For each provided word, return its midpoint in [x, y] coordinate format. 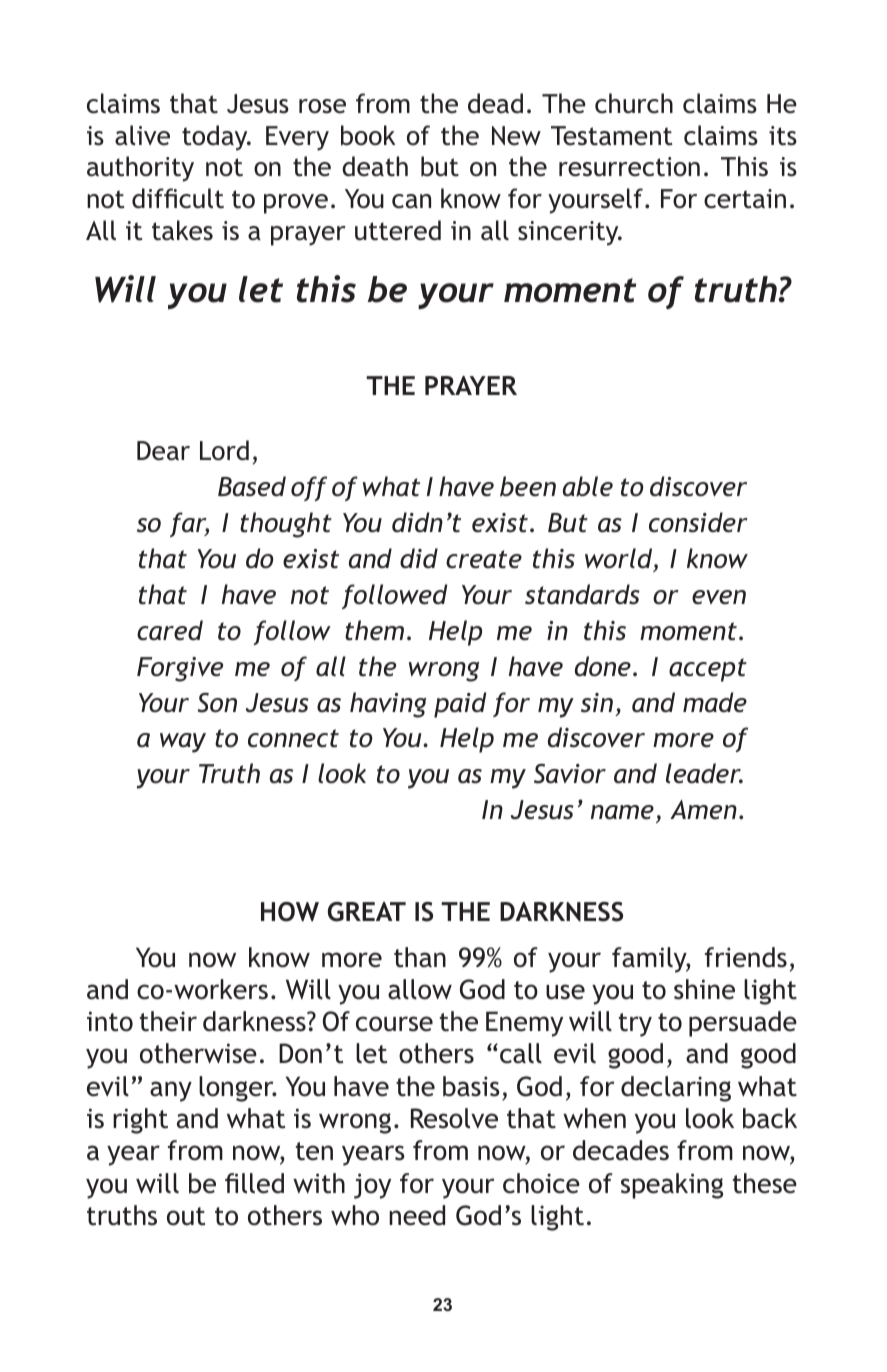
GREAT [367, 912]
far [189, 524]
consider [698, 522]
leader [704, 773]
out [186, 1216]
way [183, 743]
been [528, 486]
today [216, 138]
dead [495, 103]
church [634, 103]
